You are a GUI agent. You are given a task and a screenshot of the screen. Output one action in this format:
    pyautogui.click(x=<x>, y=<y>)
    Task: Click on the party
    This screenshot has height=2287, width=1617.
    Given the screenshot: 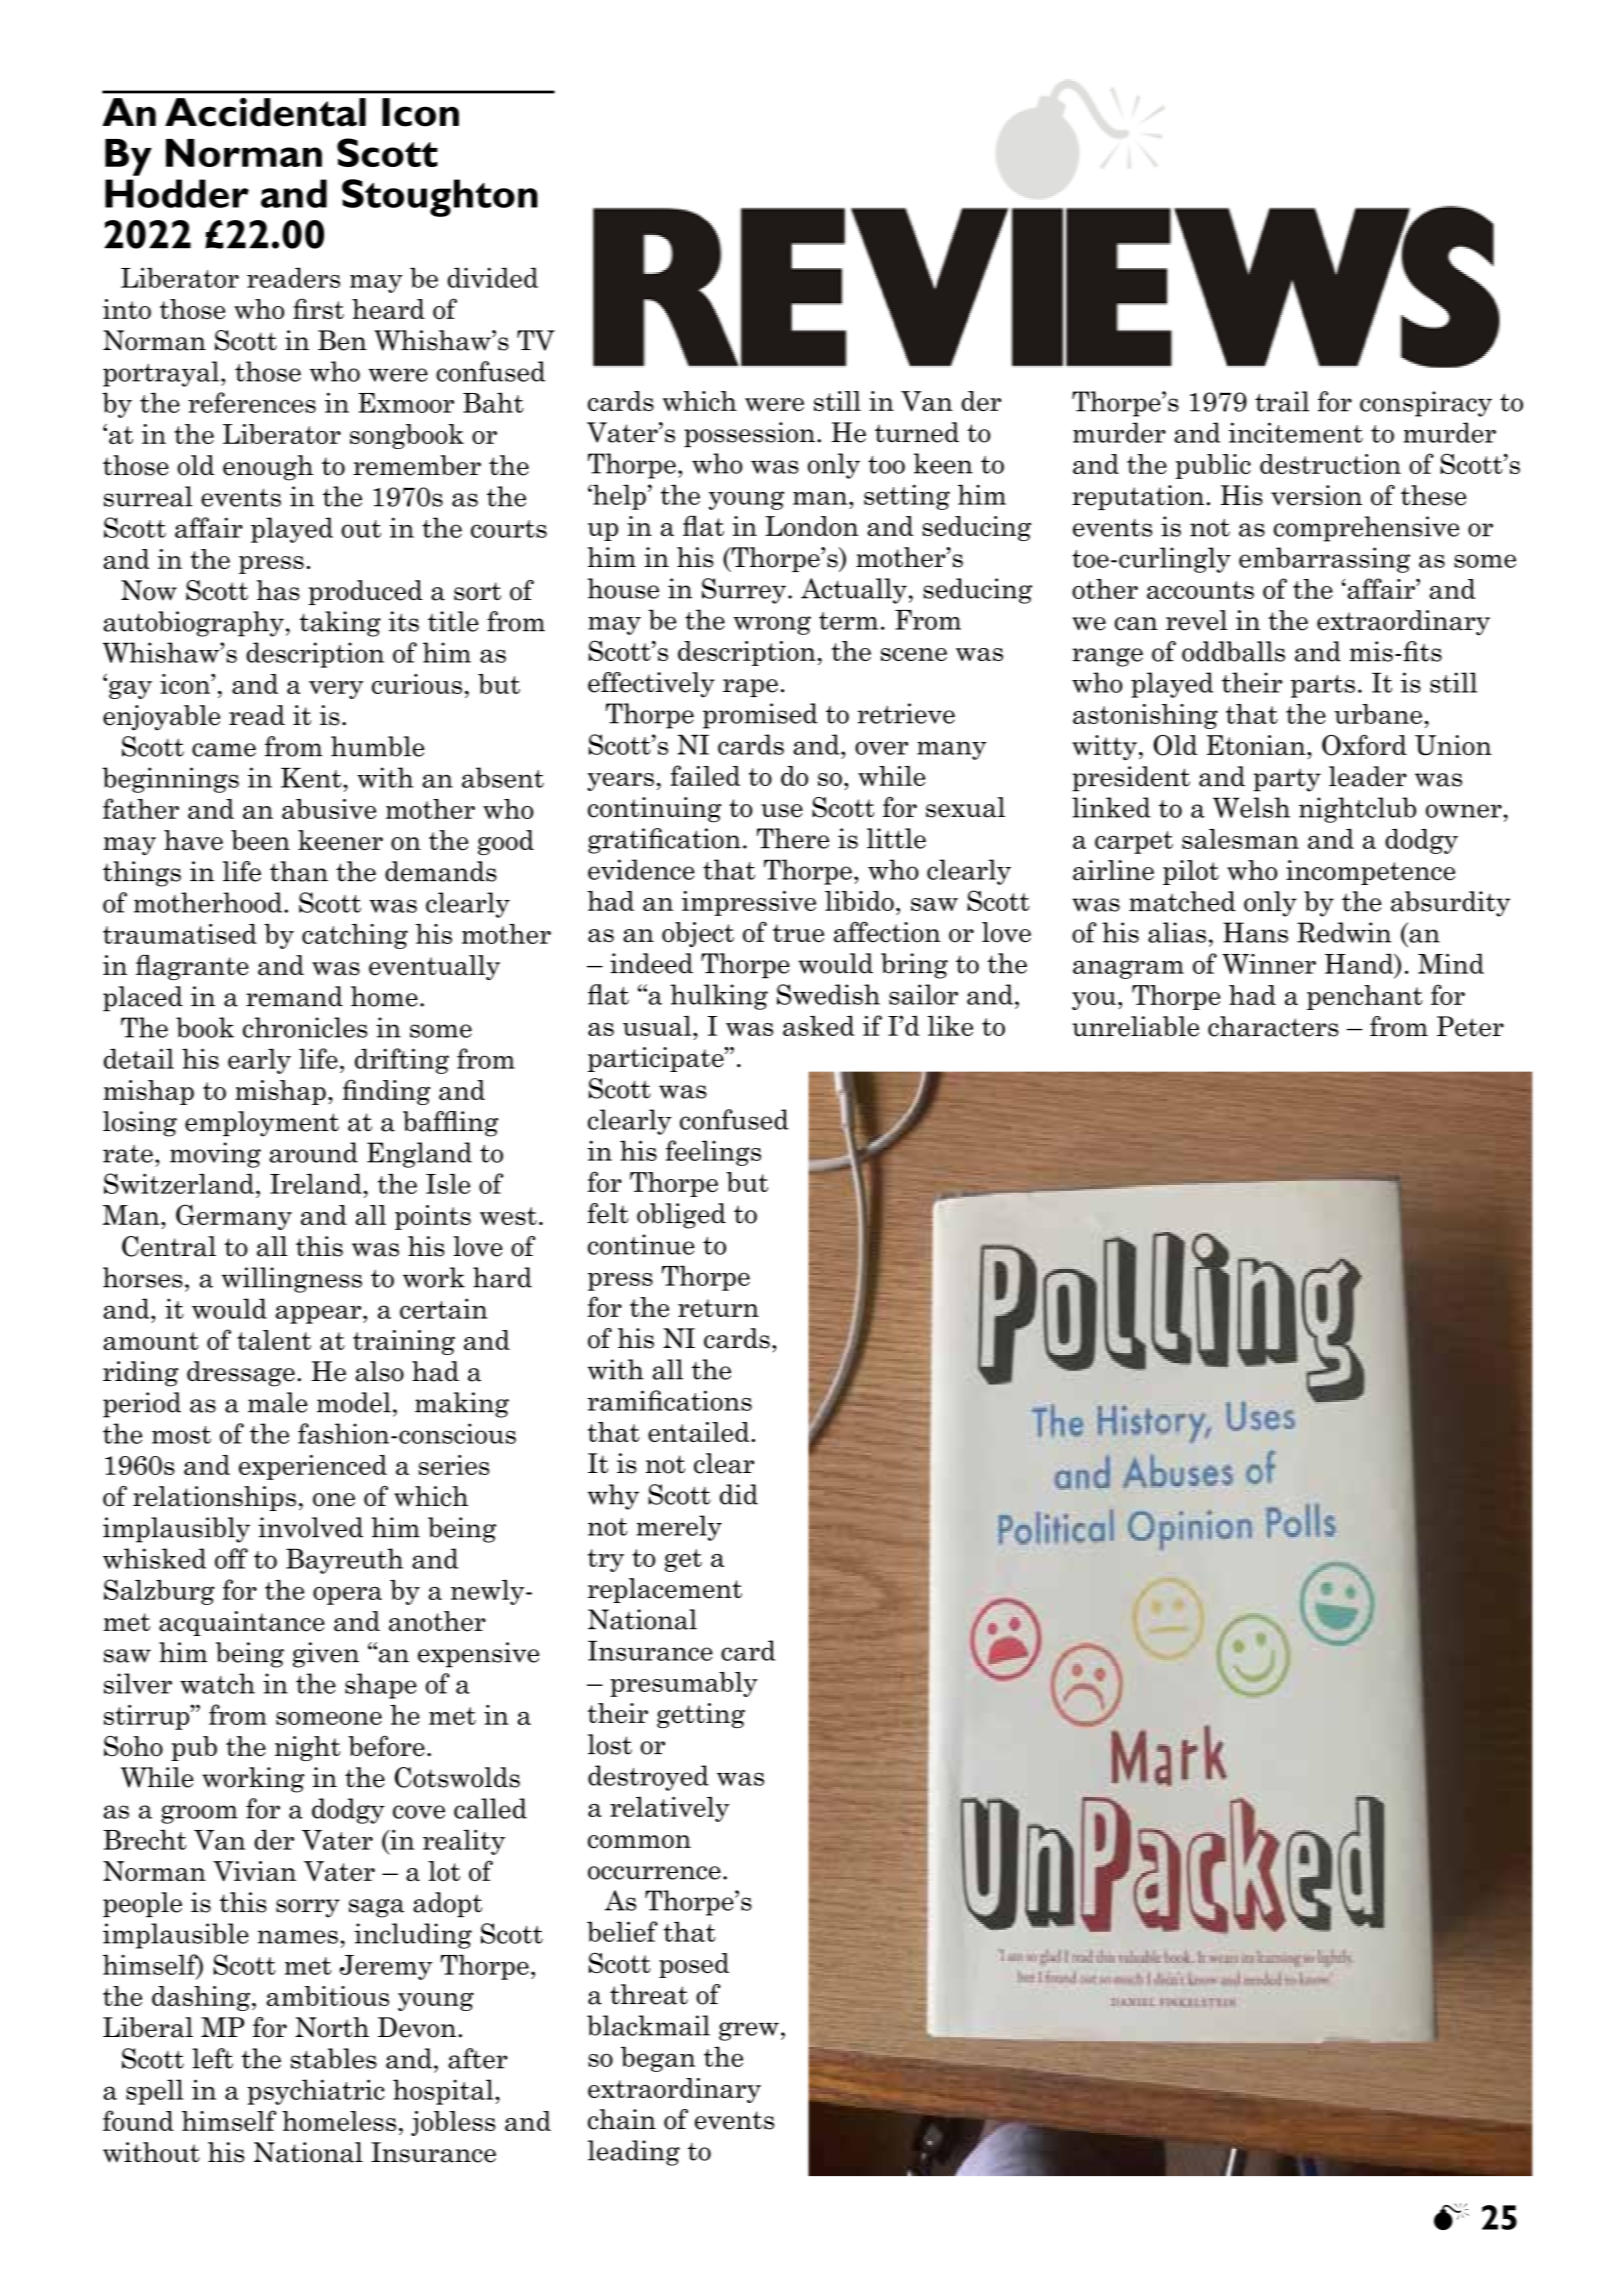 What is the action you would take?
    pyautogui.click(x=1287, y=780)
